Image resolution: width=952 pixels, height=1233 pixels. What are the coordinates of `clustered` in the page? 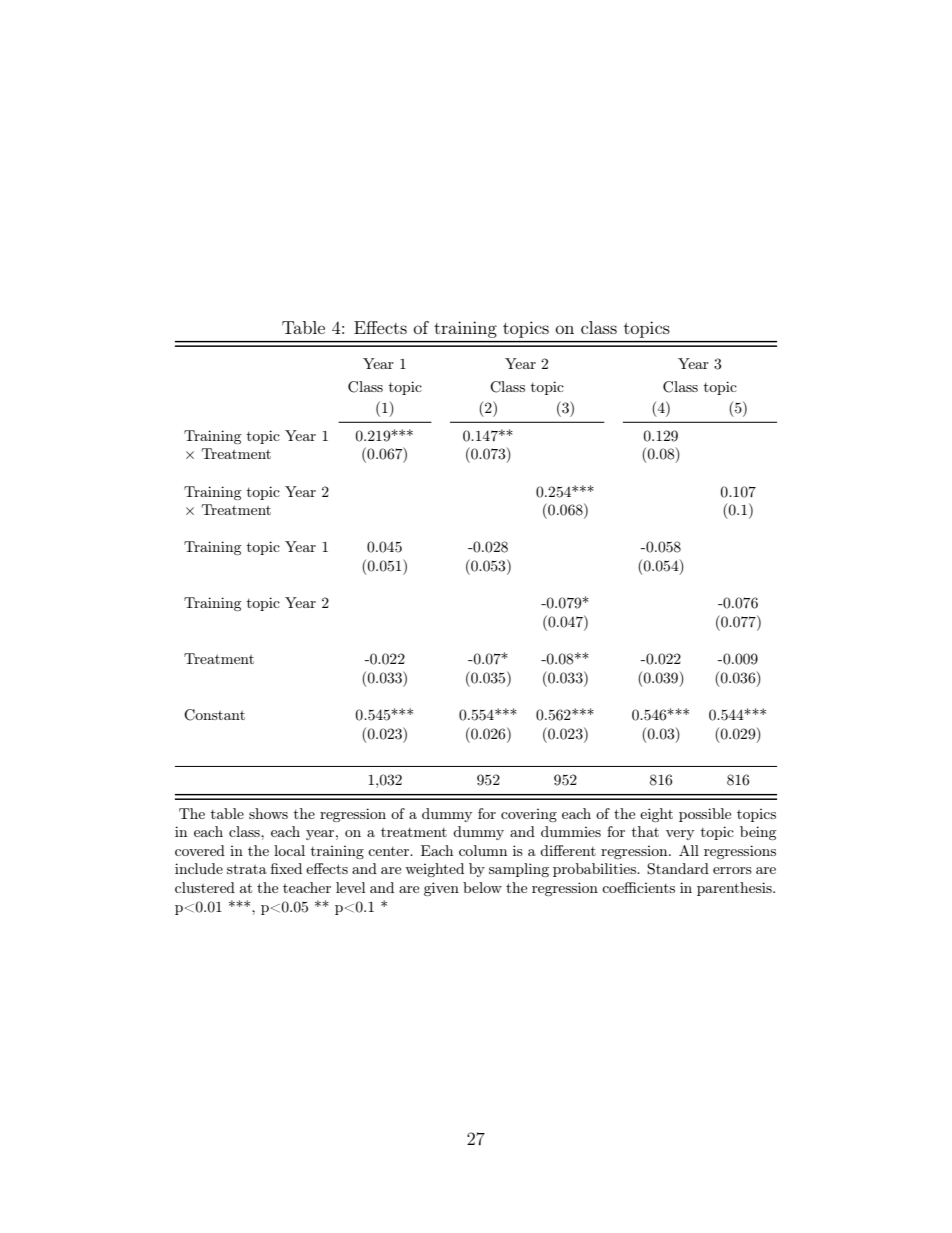 It's located at (205, 887).
